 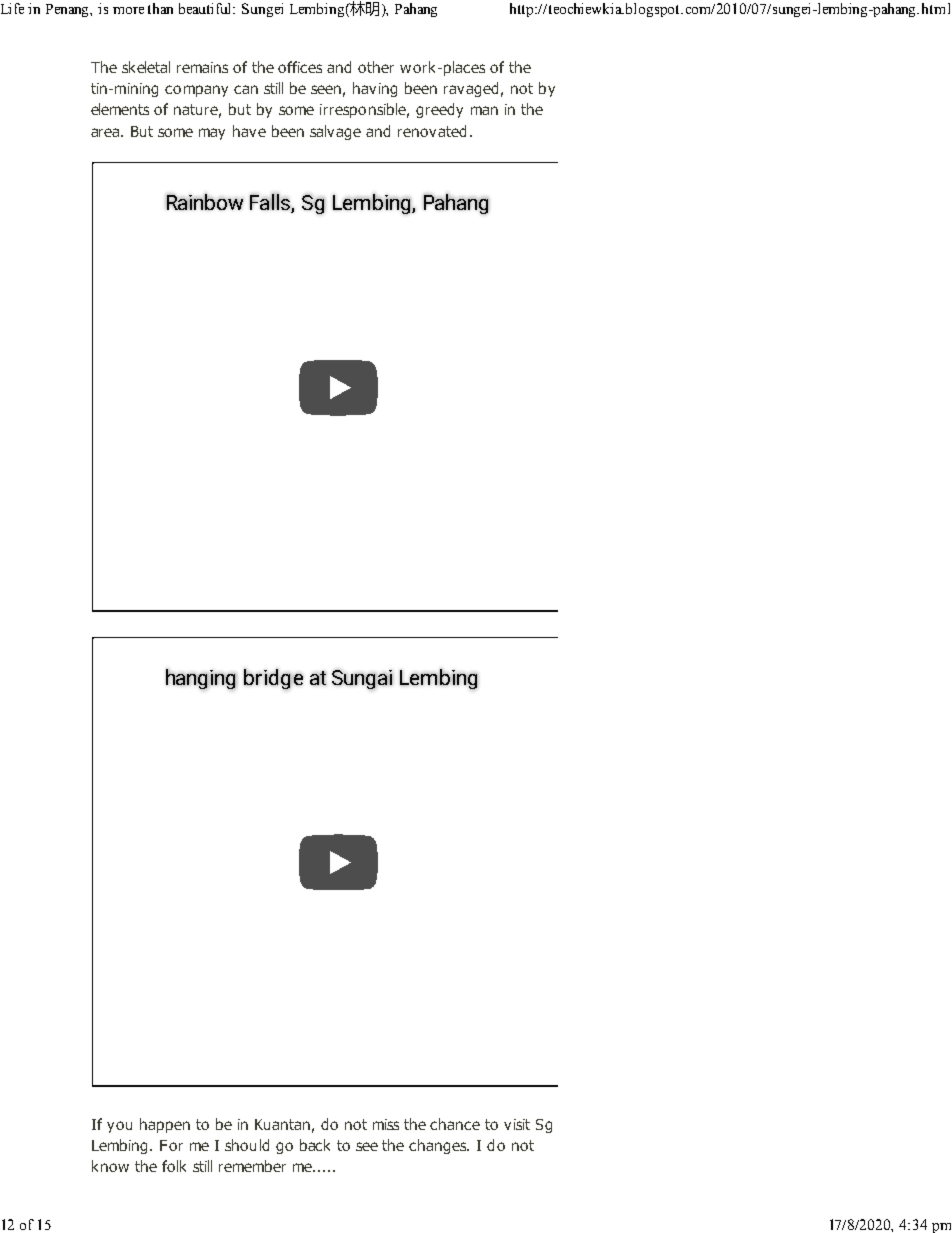 I want to click on happen, so click(x=165, y=1125).
